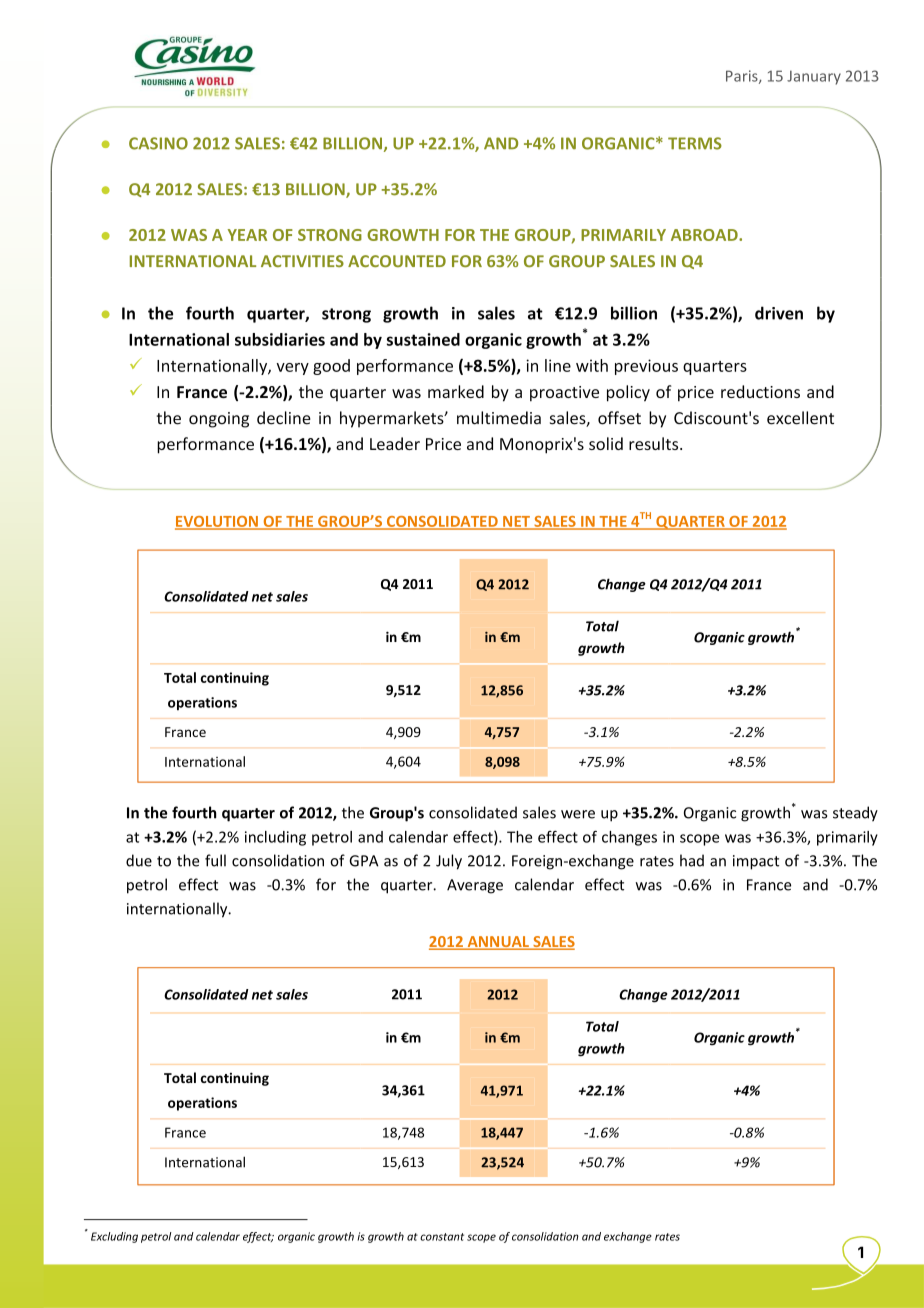 The width and height of the screenshot is (924, 1308). Describe the element at coordinates (217, 522) in the screenshot. I see `EVOLUTION` at that location.
